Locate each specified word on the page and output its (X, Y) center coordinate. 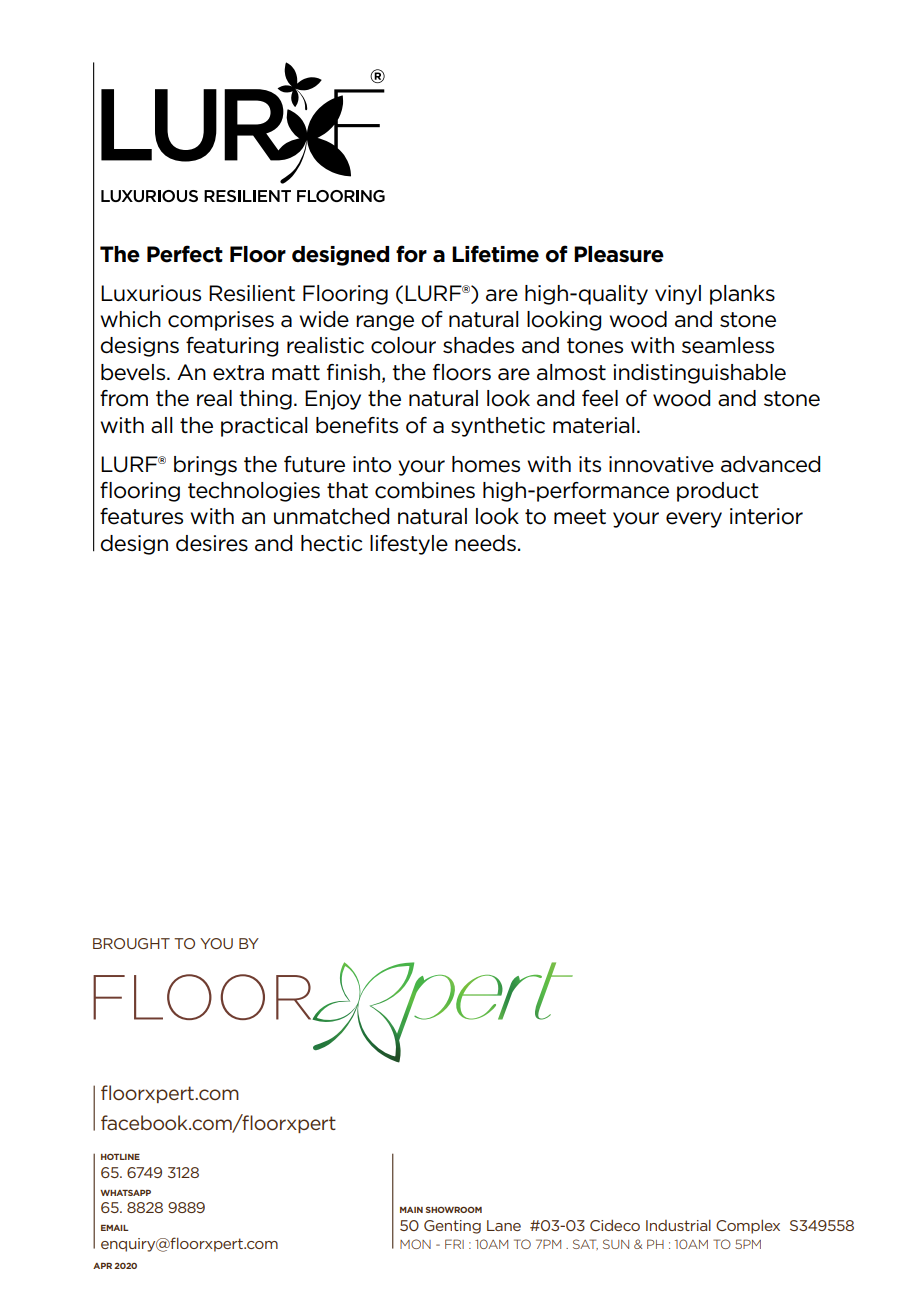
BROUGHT (131, 943)
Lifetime (495, 254)
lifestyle (409, 545)
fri (454, 1244)
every (694, 520)
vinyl (678, 295)
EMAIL (115, 1228)
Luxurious (151, 293)
